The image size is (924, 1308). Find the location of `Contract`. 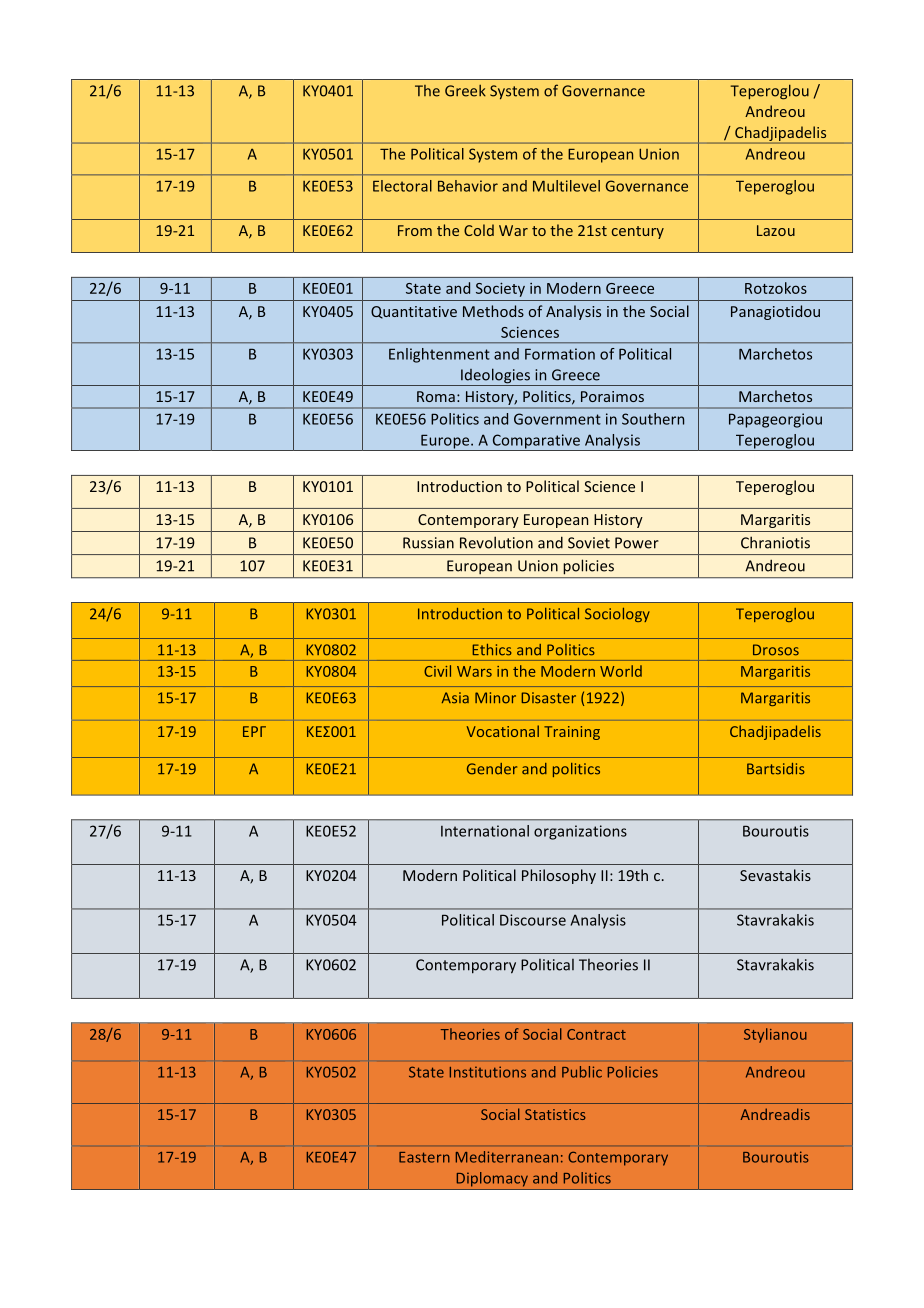

Contract is located at coordinates (596, 1034).
